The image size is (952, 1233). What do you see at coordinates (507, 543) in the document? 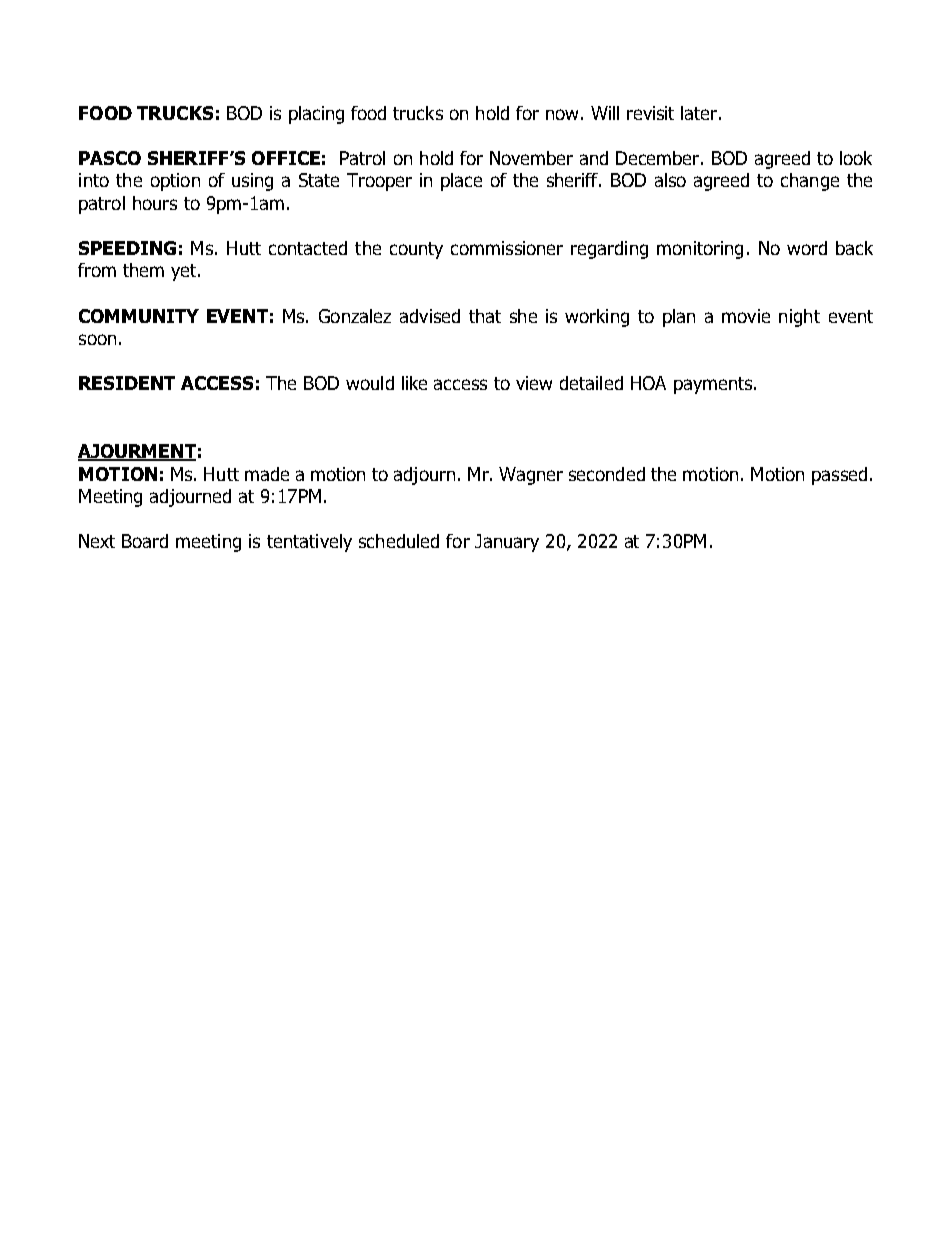
I see `January` at bounding box center [507, 543].
